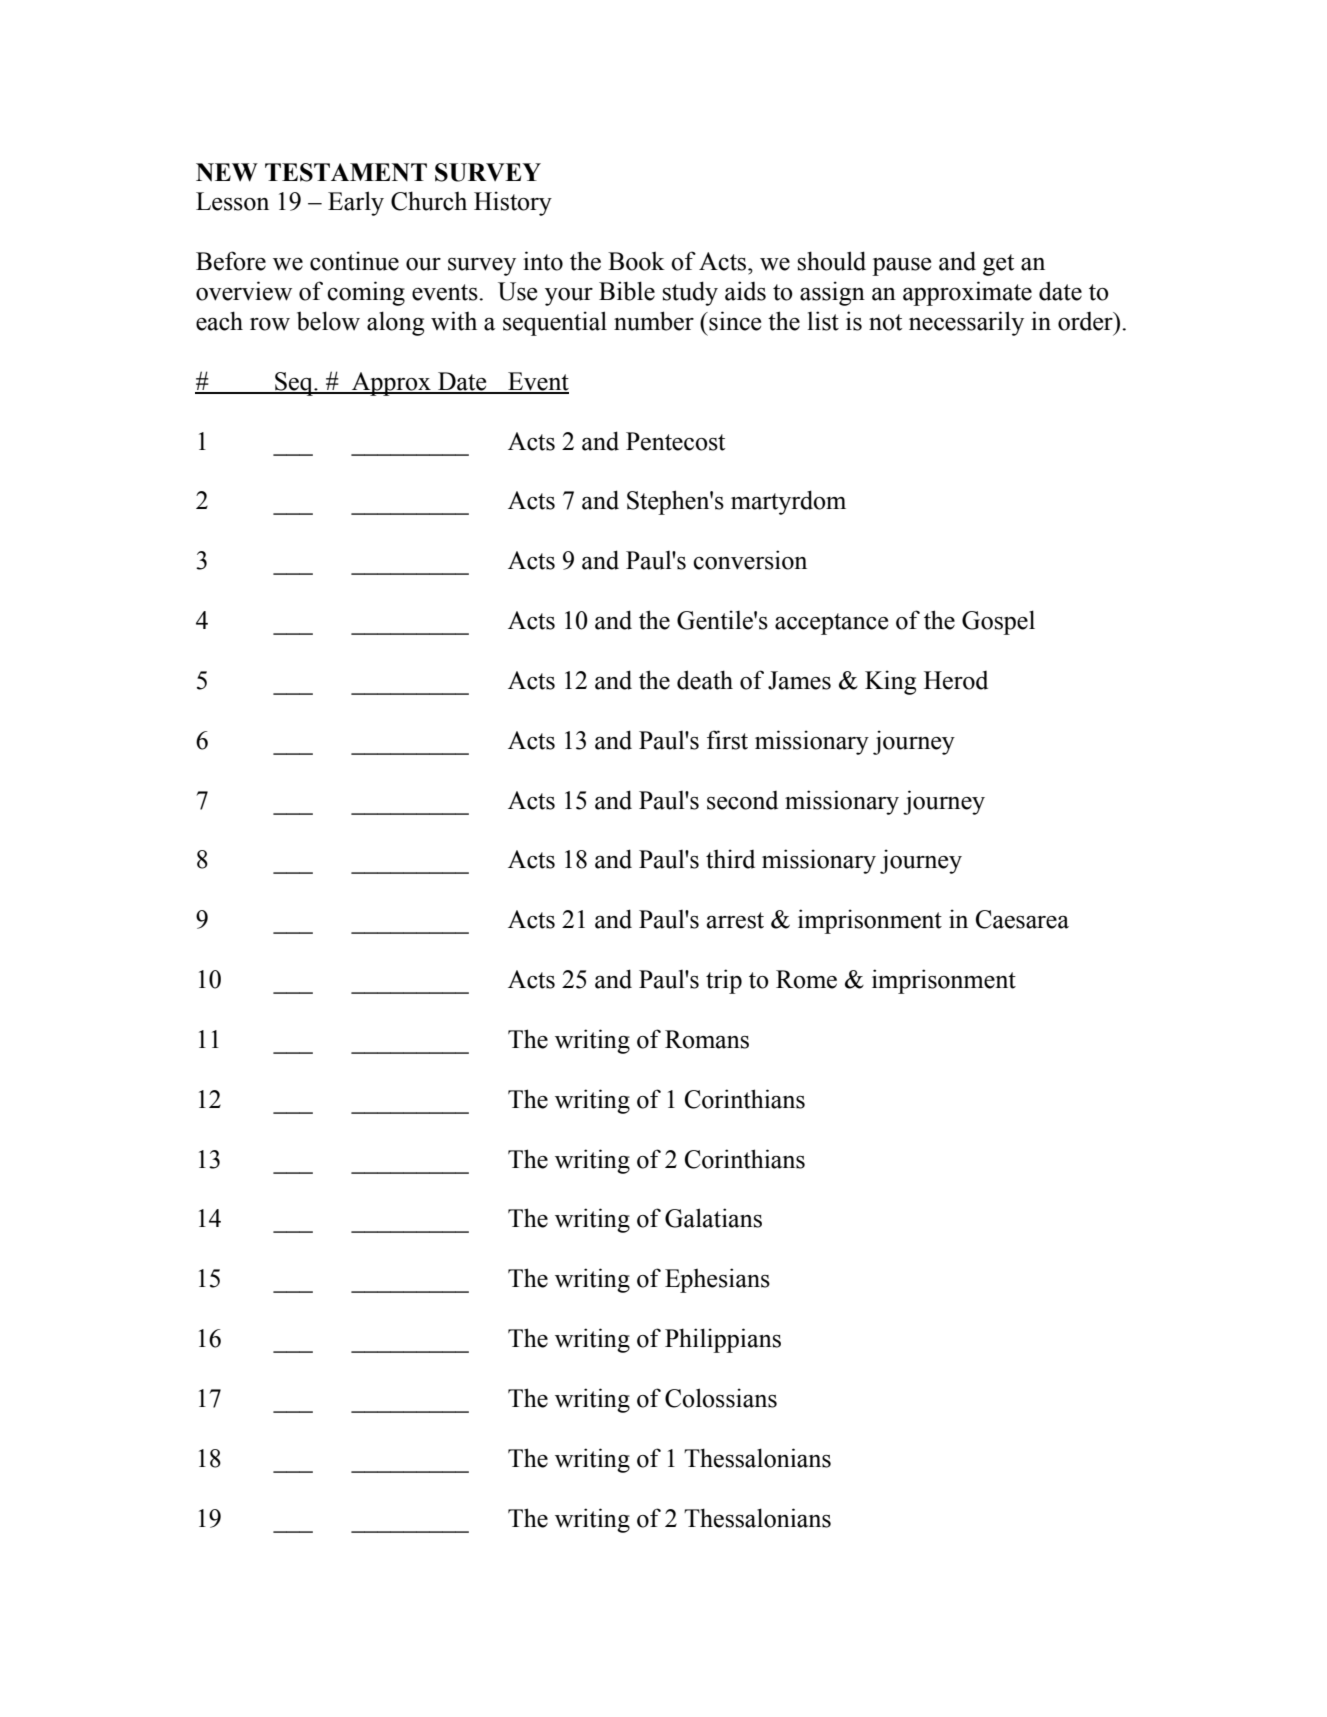  Describe the element at coordinates (356, 203) in the page. I see `Early` at that location.
